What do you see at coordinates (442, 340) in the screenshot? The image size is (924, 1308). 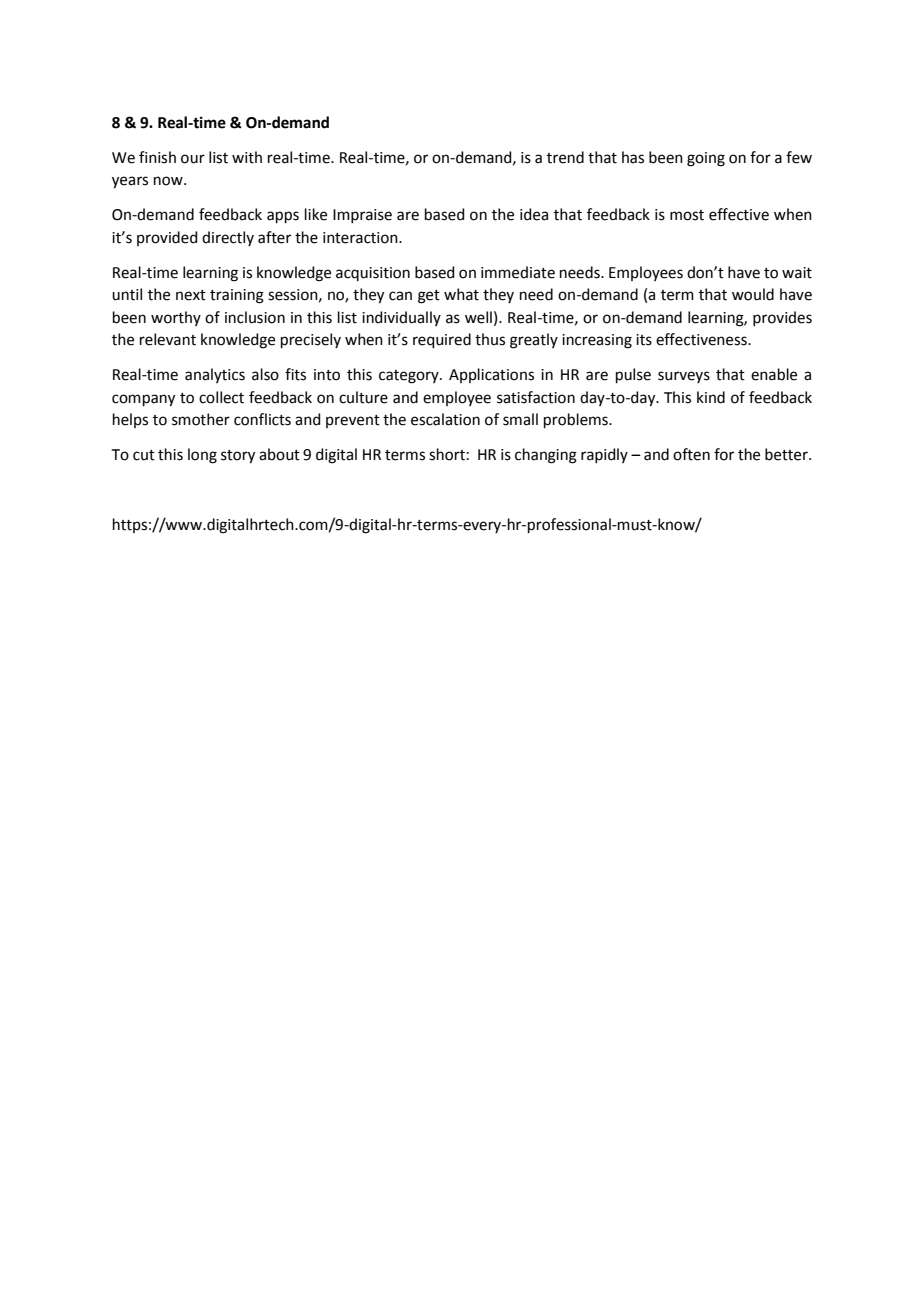 I see `required` at bounding box center [442, 340].
